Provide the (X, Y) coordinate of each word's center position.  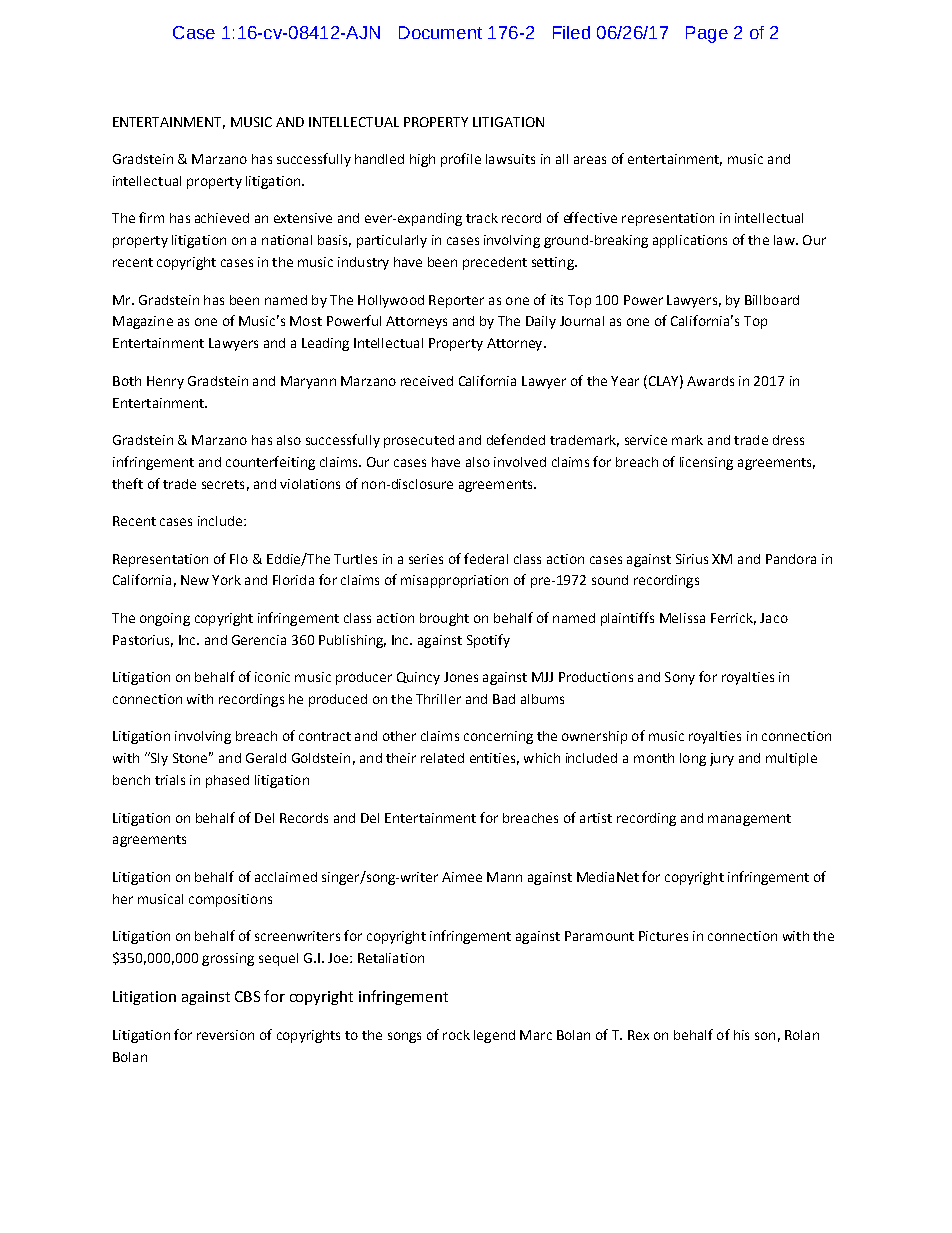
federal (486, 558)
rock (456, 1035)
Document (440, 32)
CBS (247, 996)
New (195, 580)
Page (707, 34)
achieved (222, 218)
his (741, 1035)
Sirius (692, 559)
